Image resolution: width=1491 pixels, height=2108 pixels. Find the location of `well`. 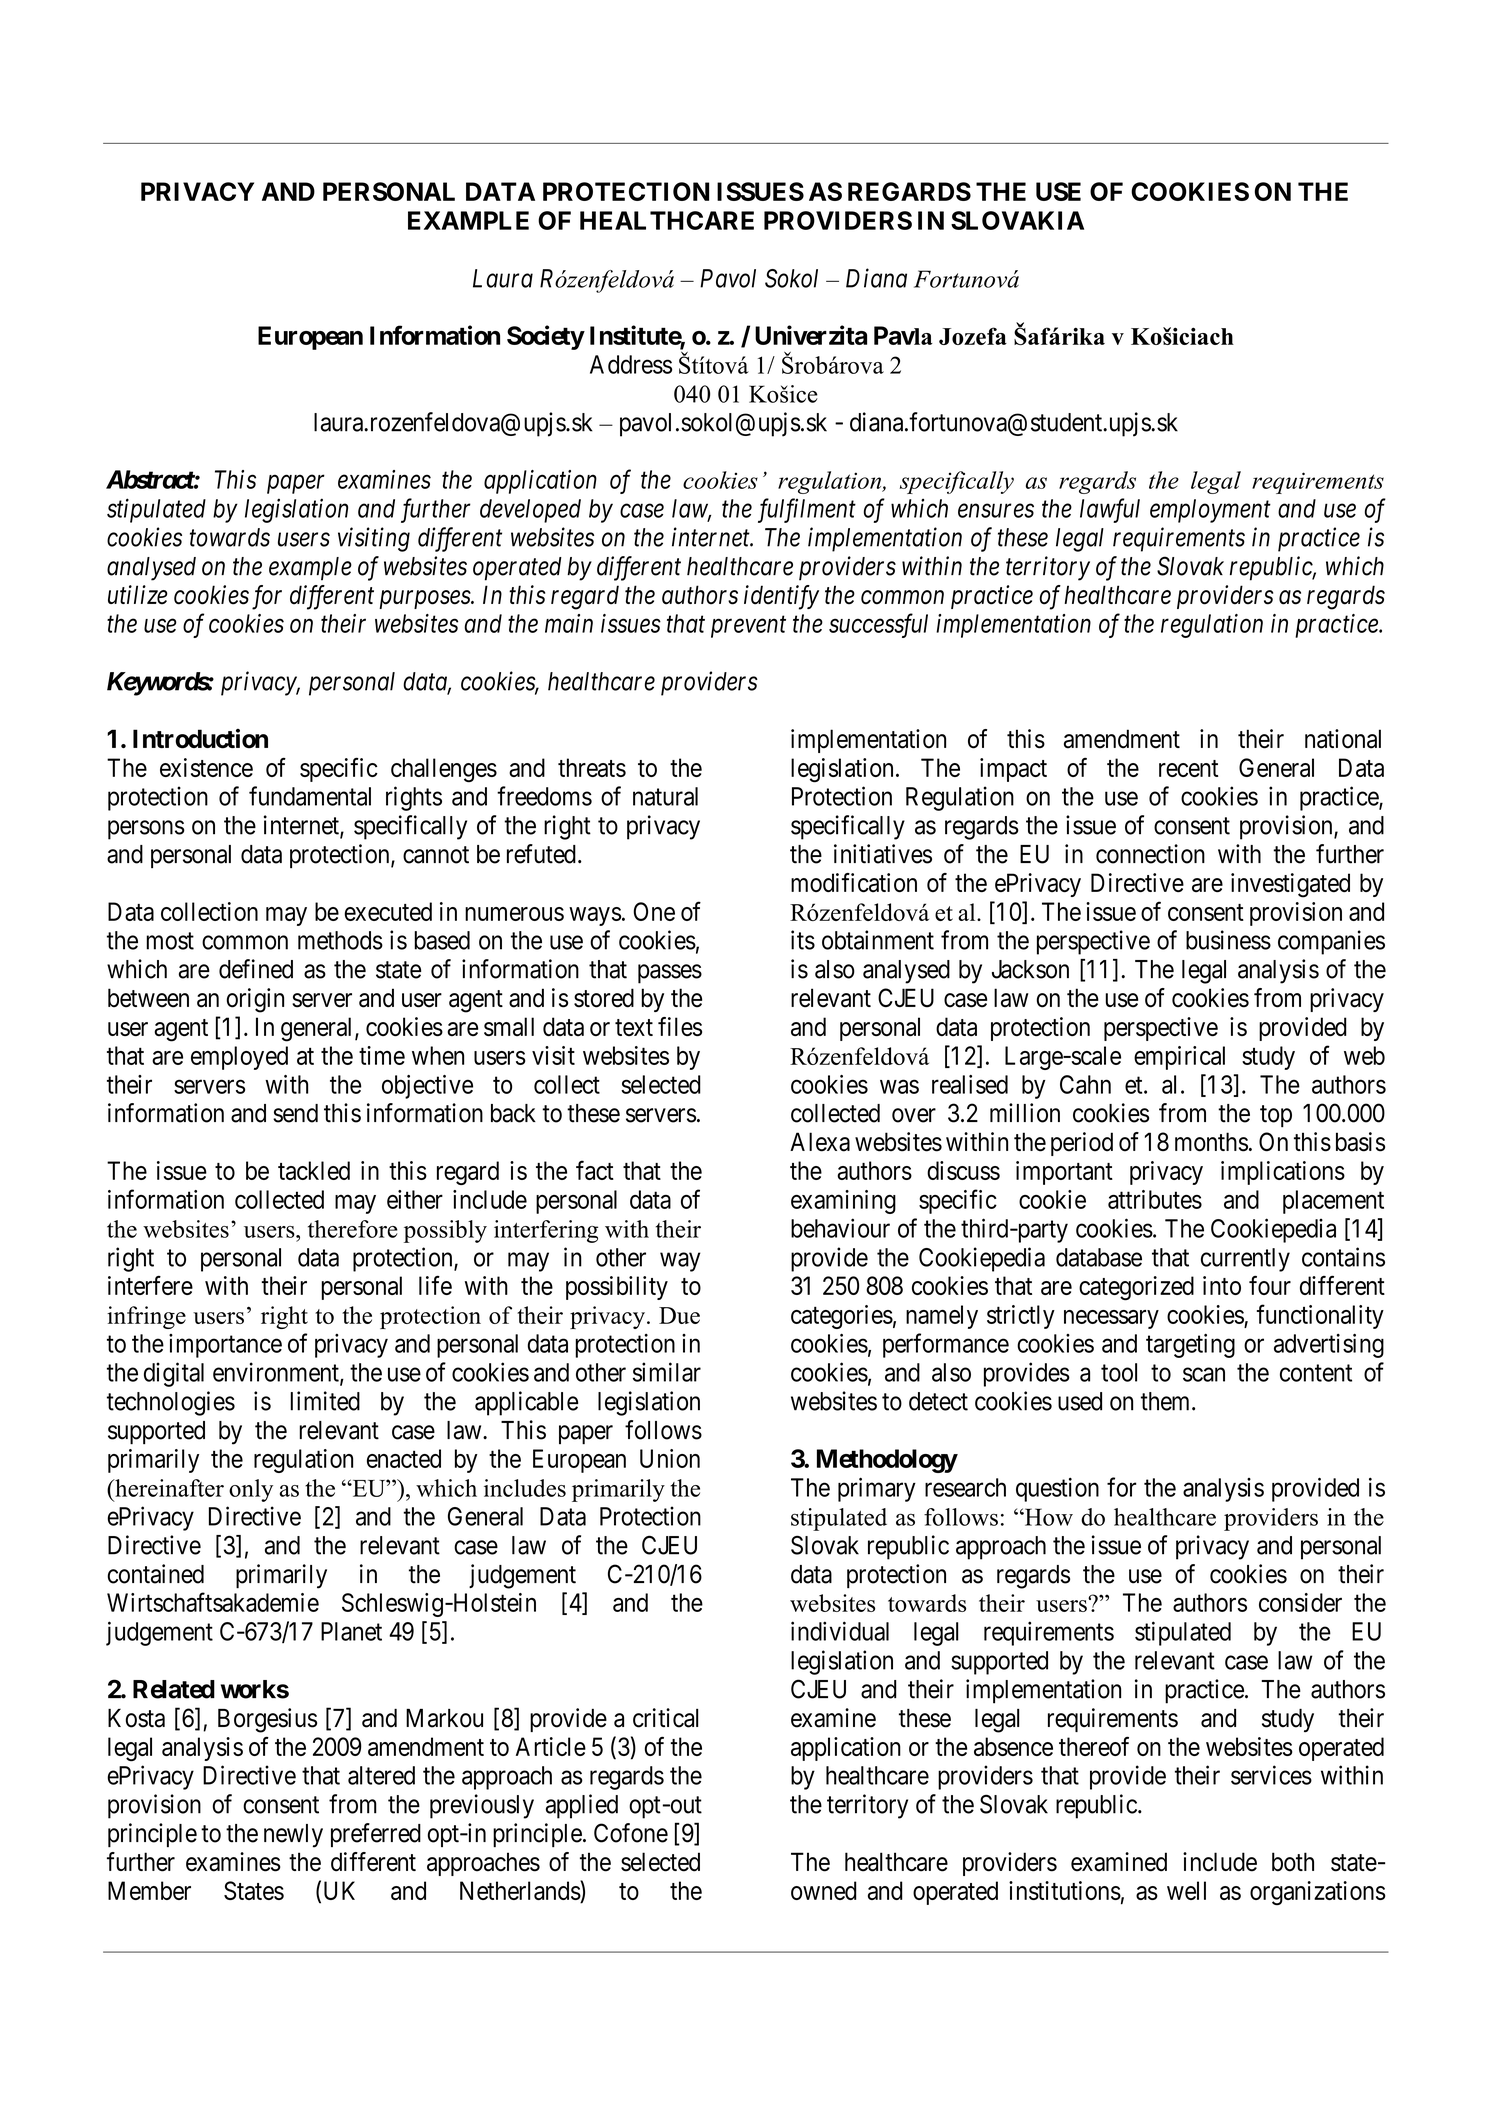

well is located at coordinates (1186, 1890).
